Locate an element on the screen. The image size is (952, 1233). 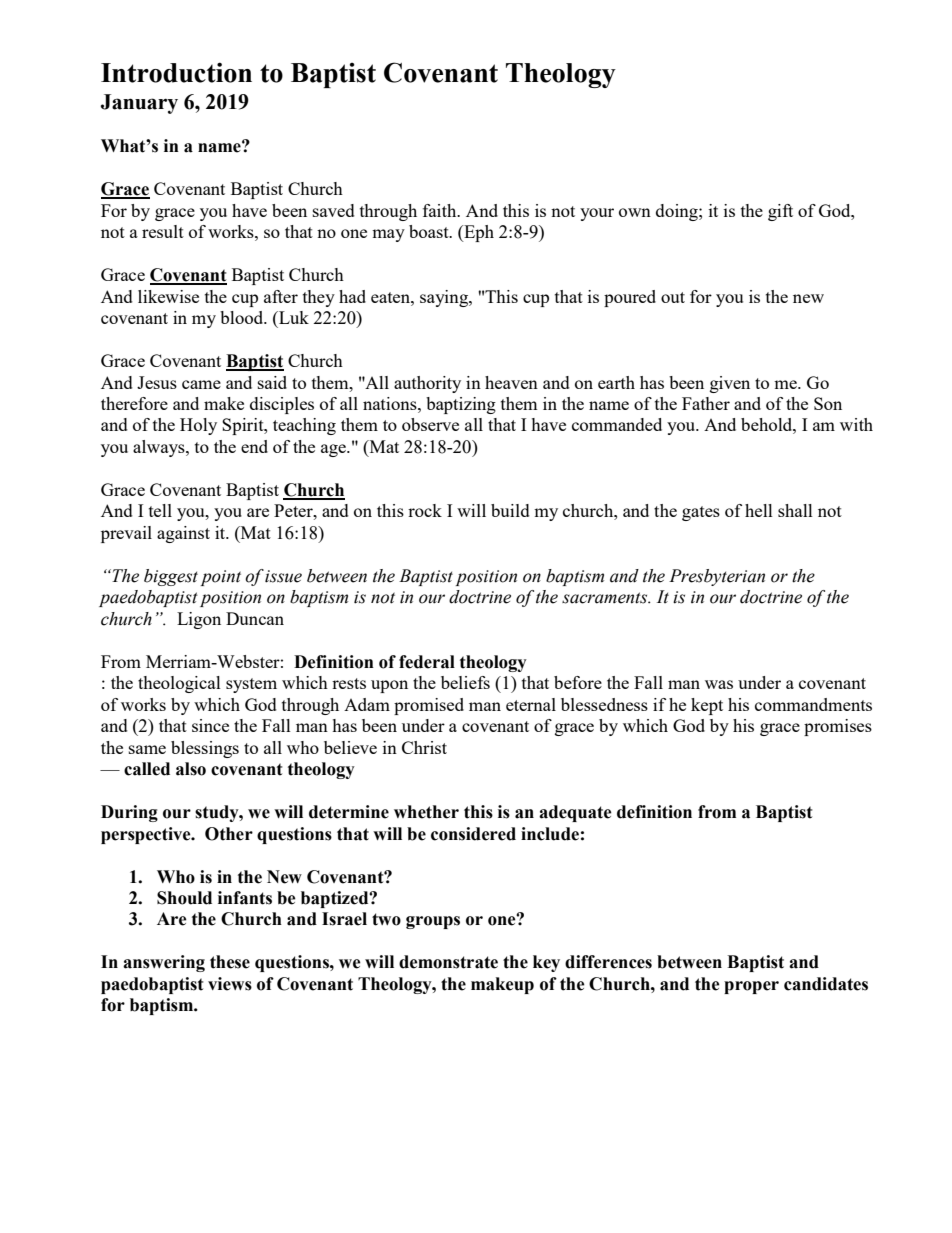
proper is located at coordinates (751, 987).
